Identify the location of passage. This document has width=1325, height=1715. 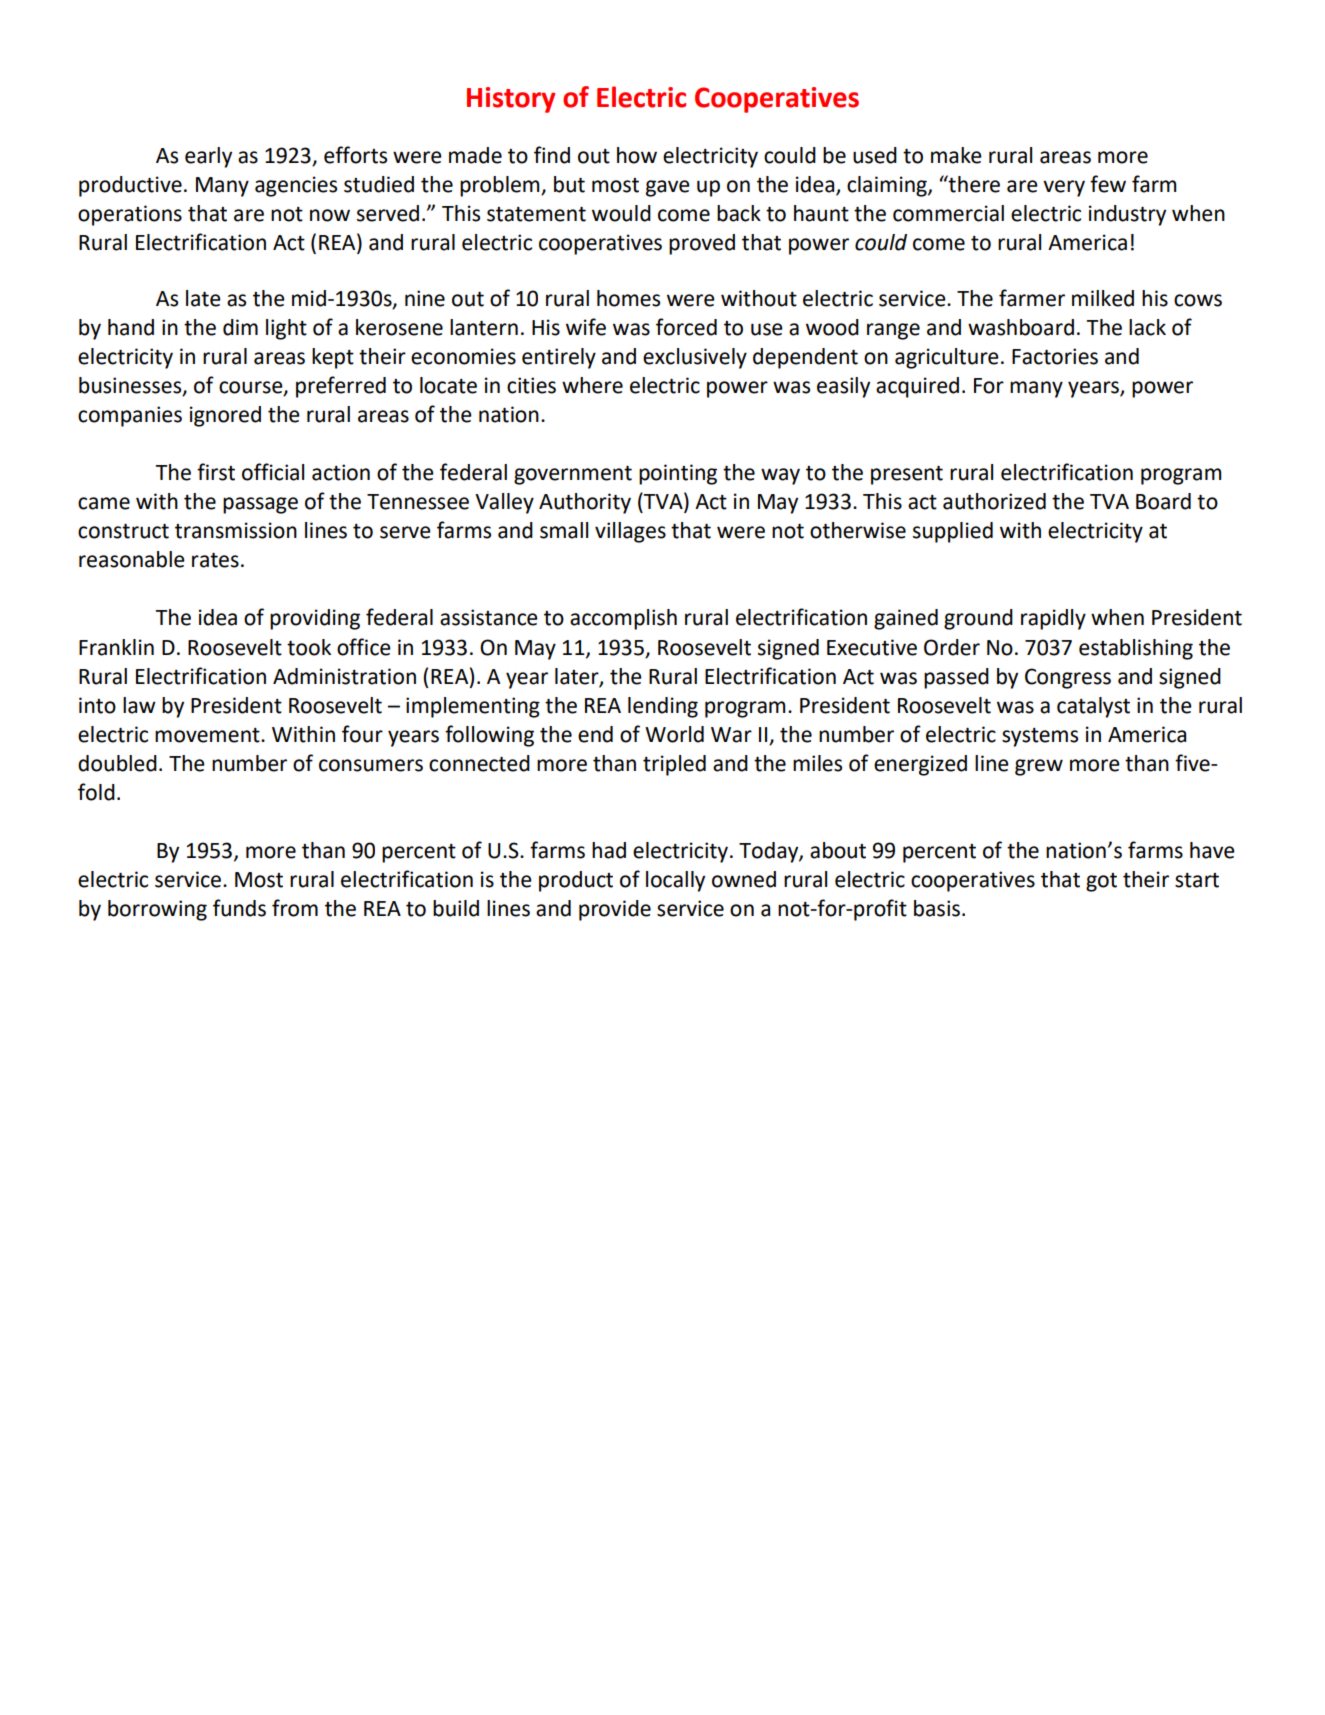
(260, 505).
